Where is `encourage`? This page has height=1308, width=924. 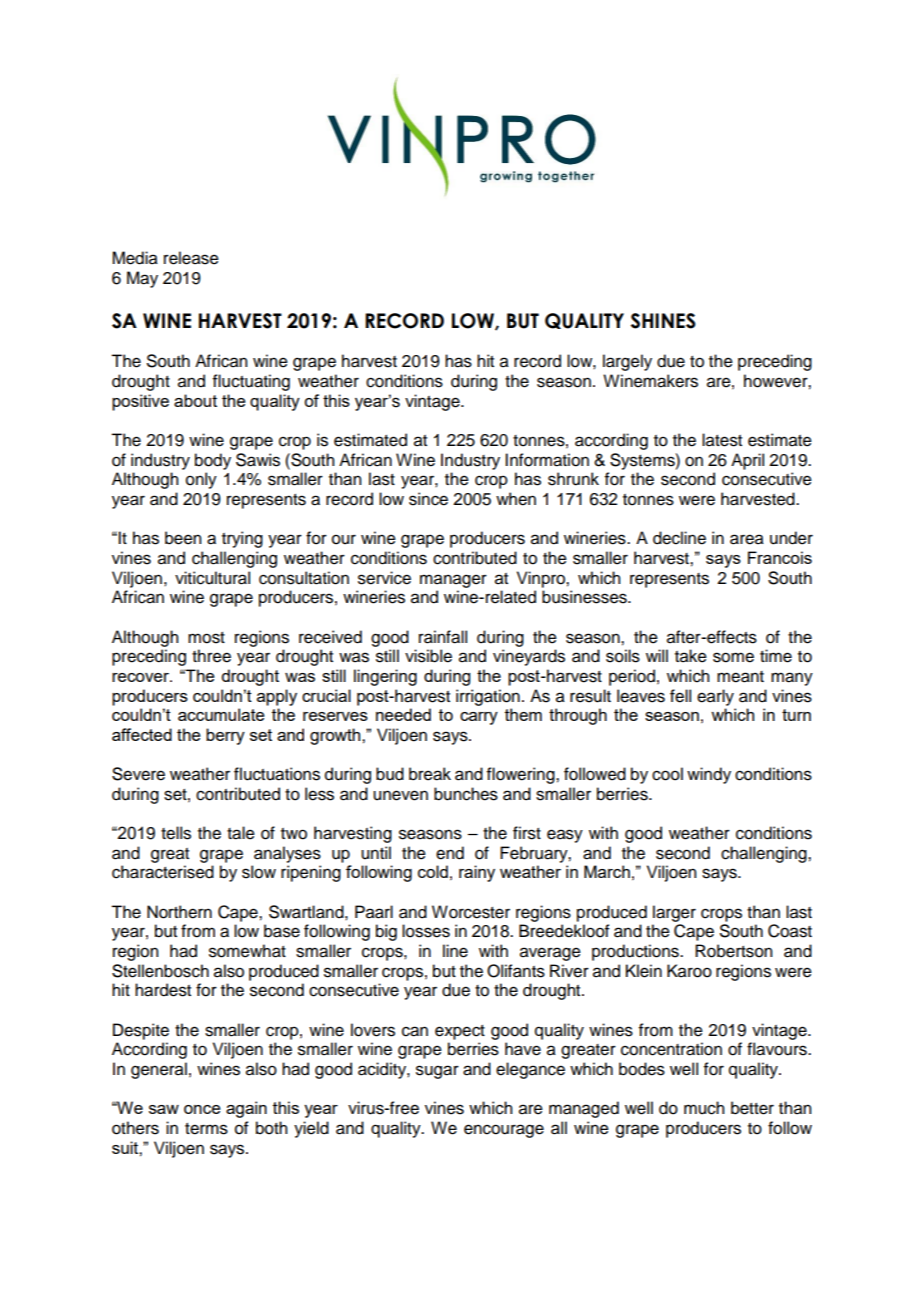 encourage is located at coordinates (504, 1131).
